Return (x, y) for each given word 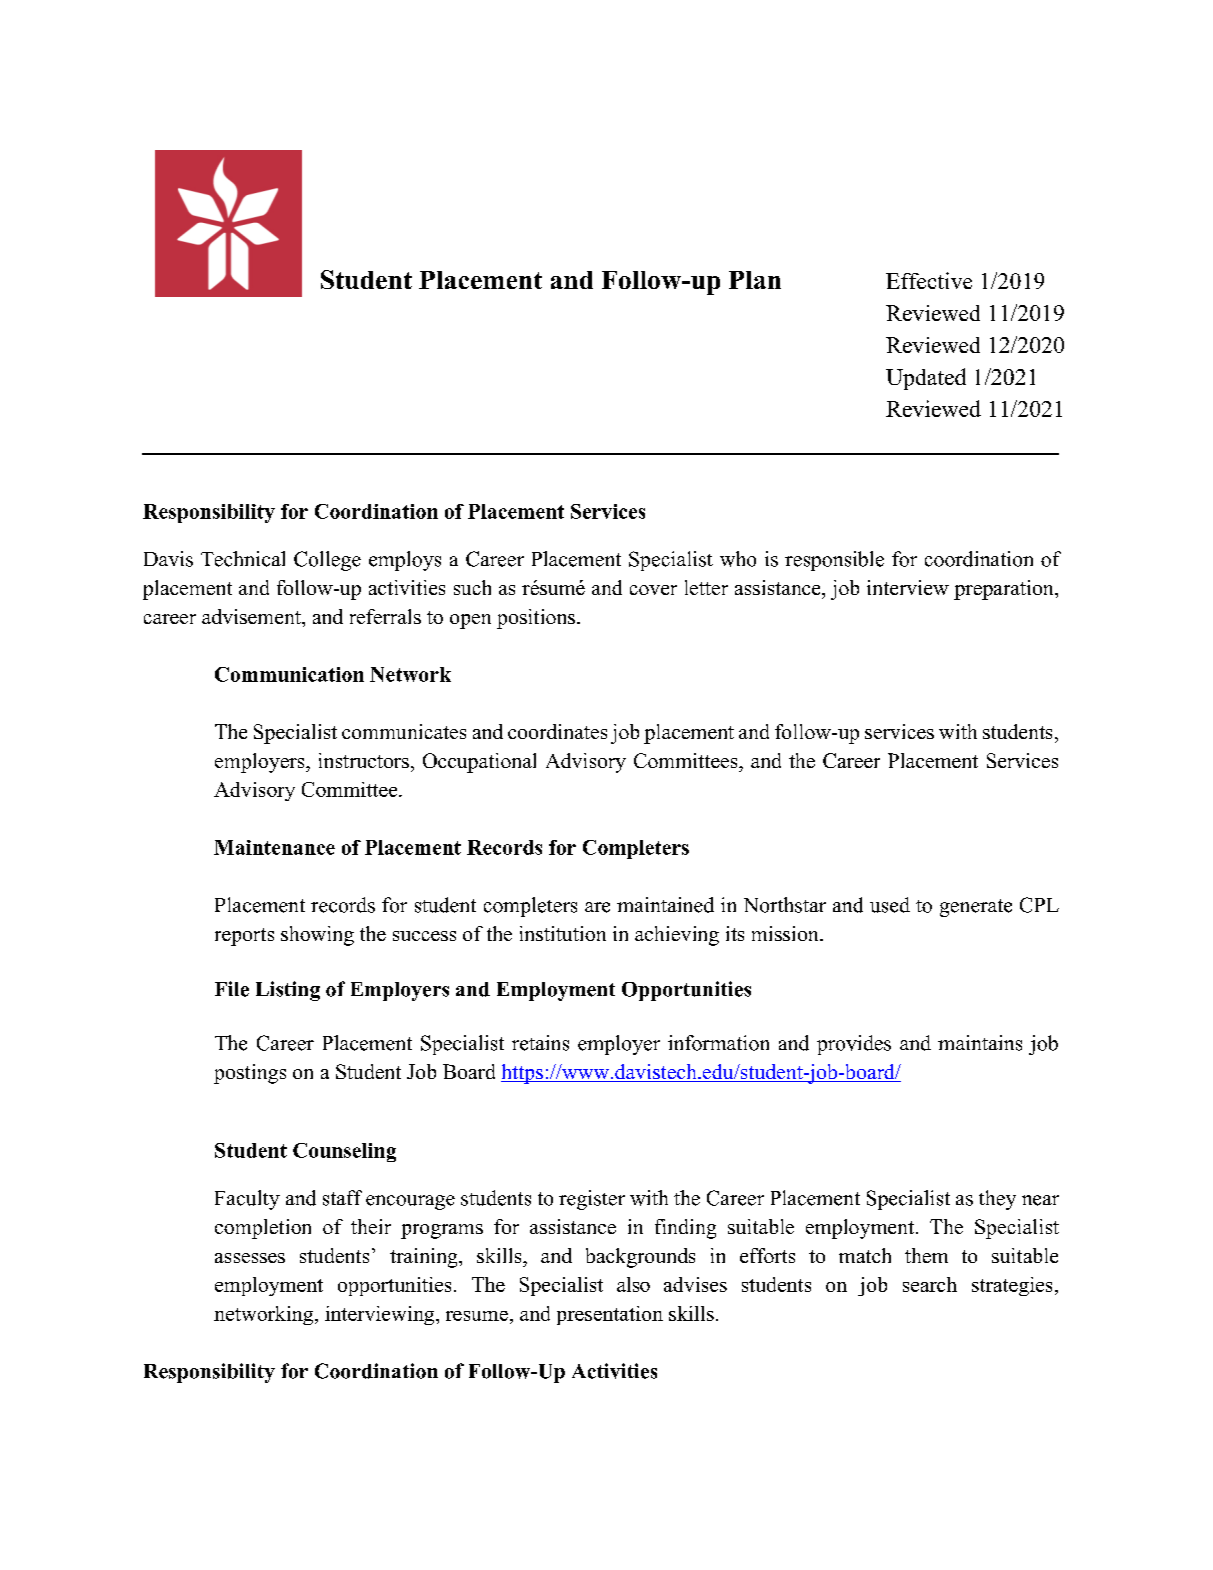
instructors (364, 760)
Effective (929, 280)
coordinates (557, 731)
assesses (250, 1258)
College (327, 561)
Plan (755, 280)
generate (976, 908)
